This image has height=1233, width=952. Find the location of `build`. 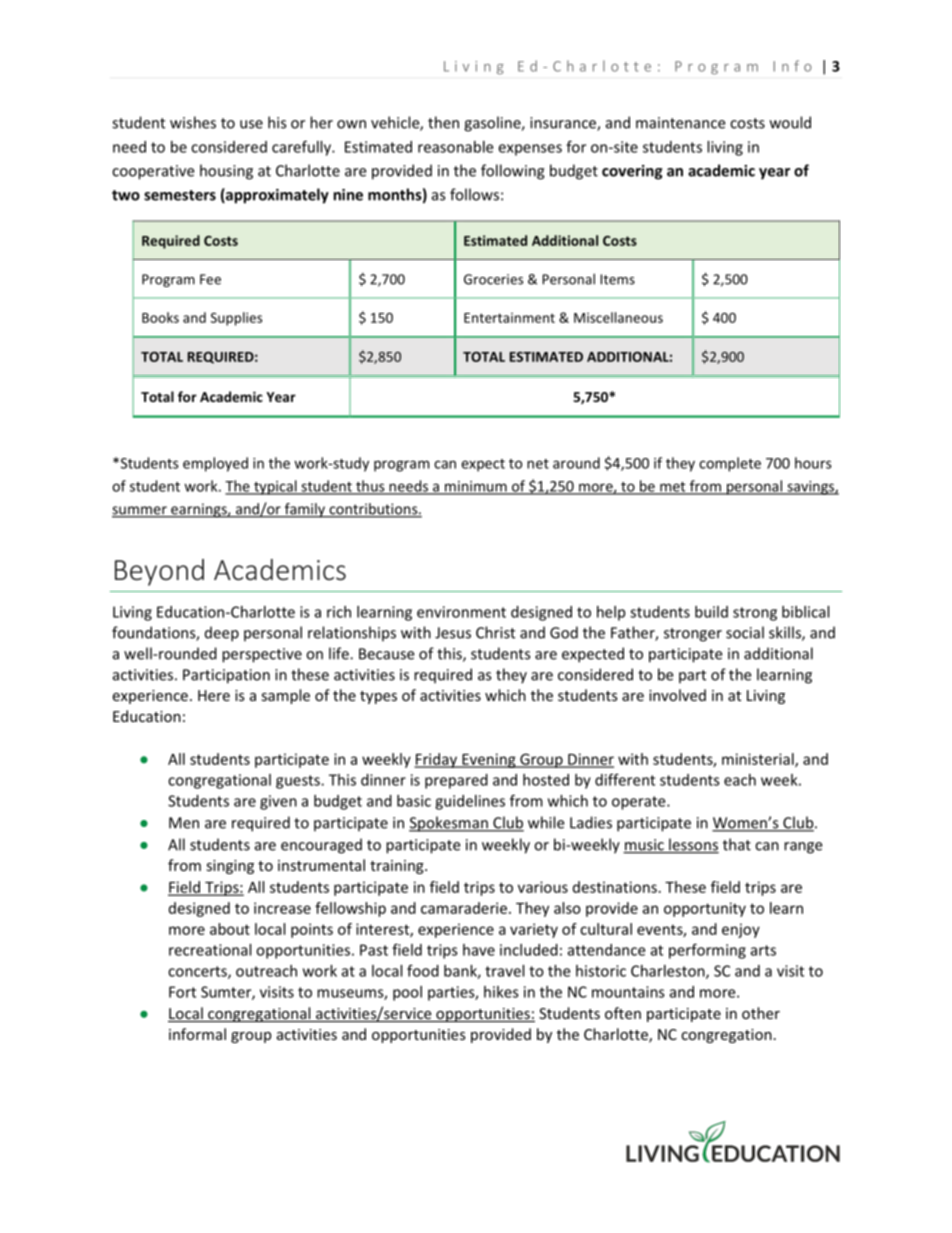

build is located at coordinates (711, 612).
